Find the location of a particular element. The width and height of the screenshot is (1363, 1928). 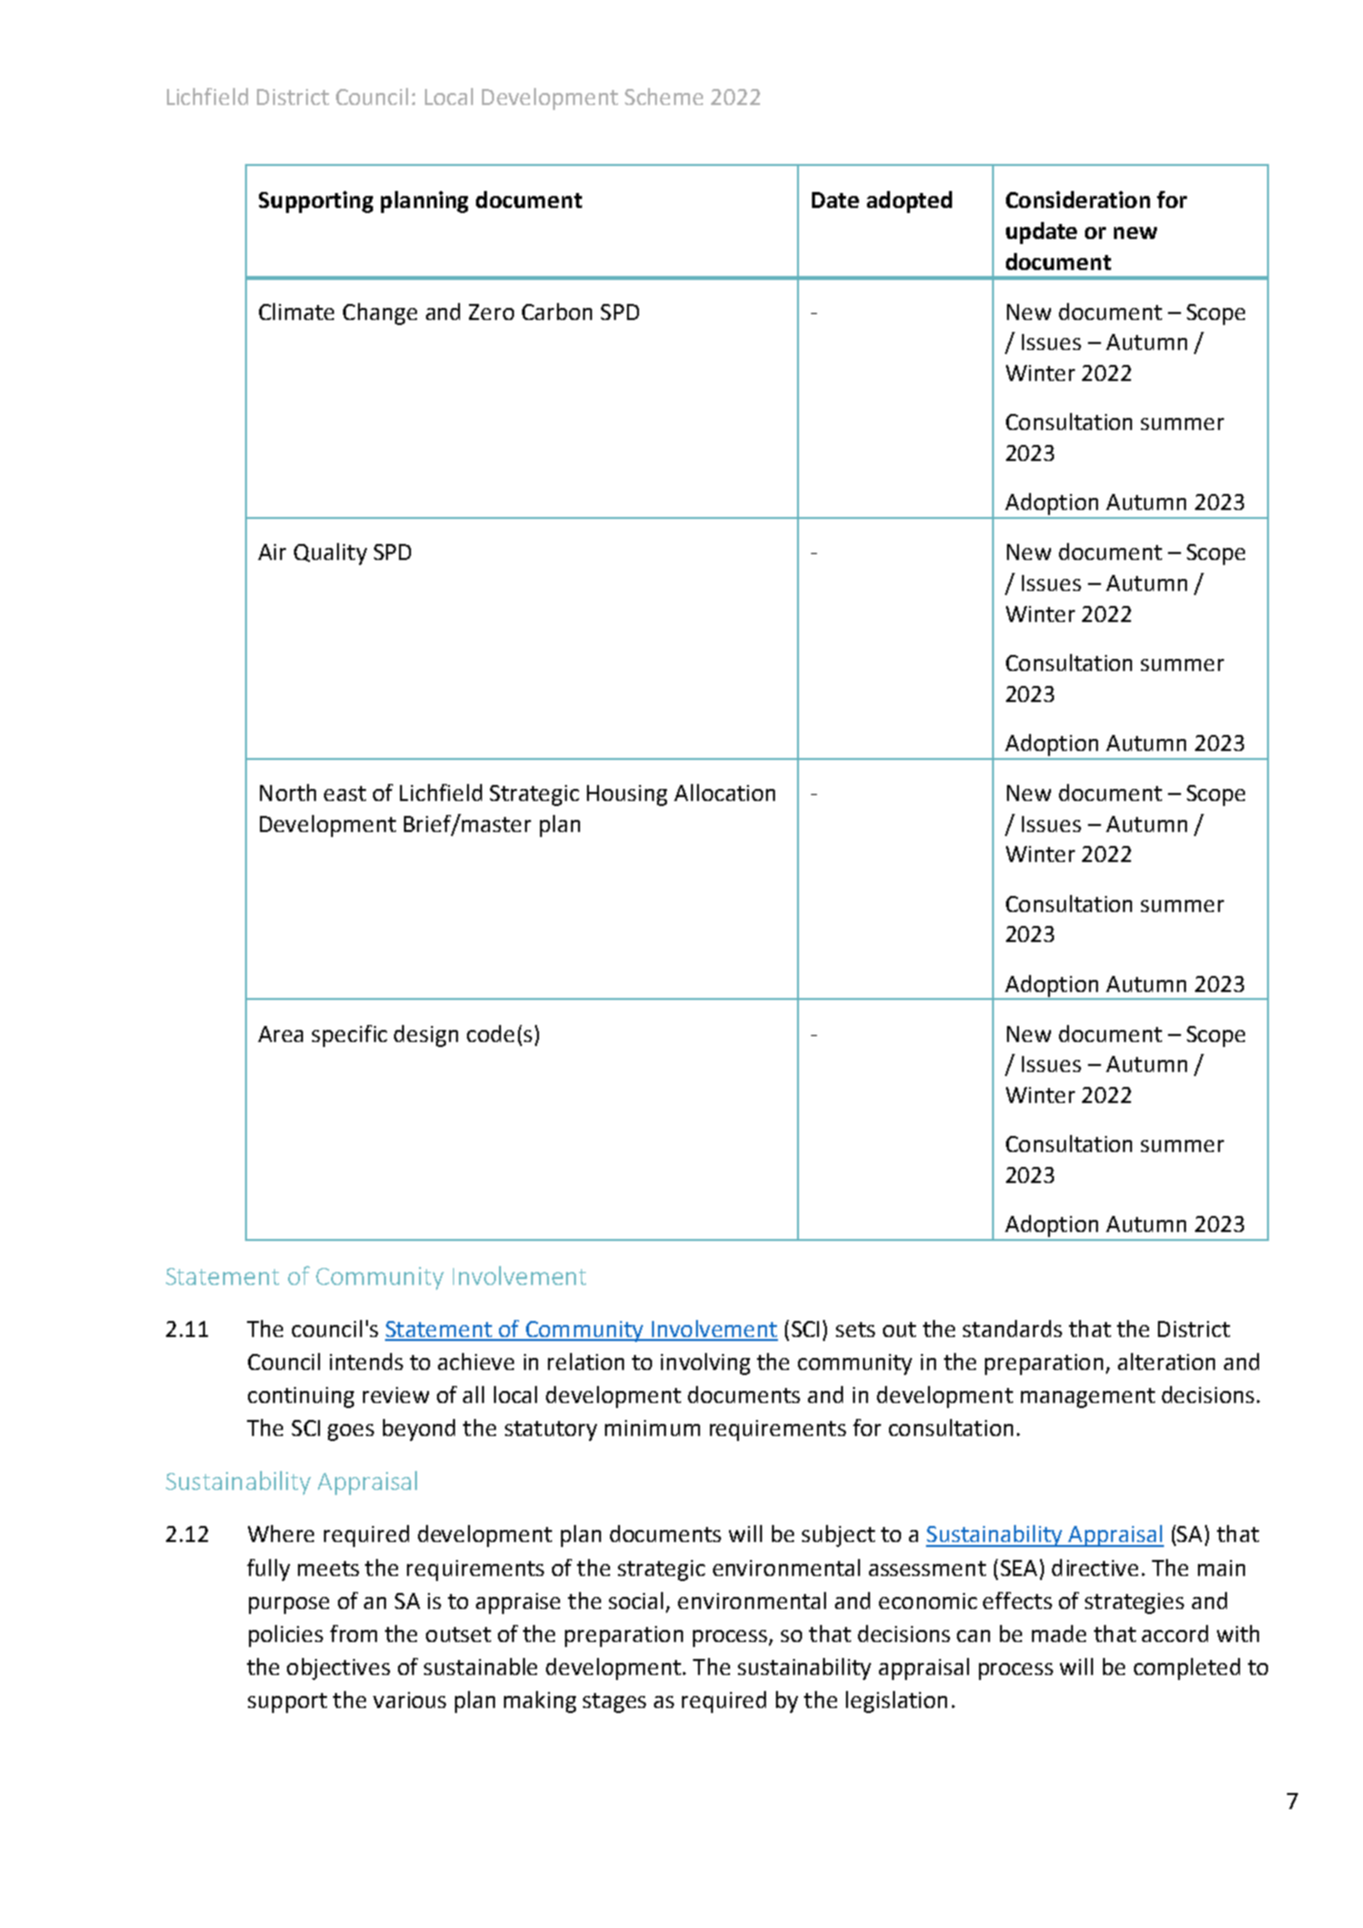

Quality is located at coordinates (330, 554).
